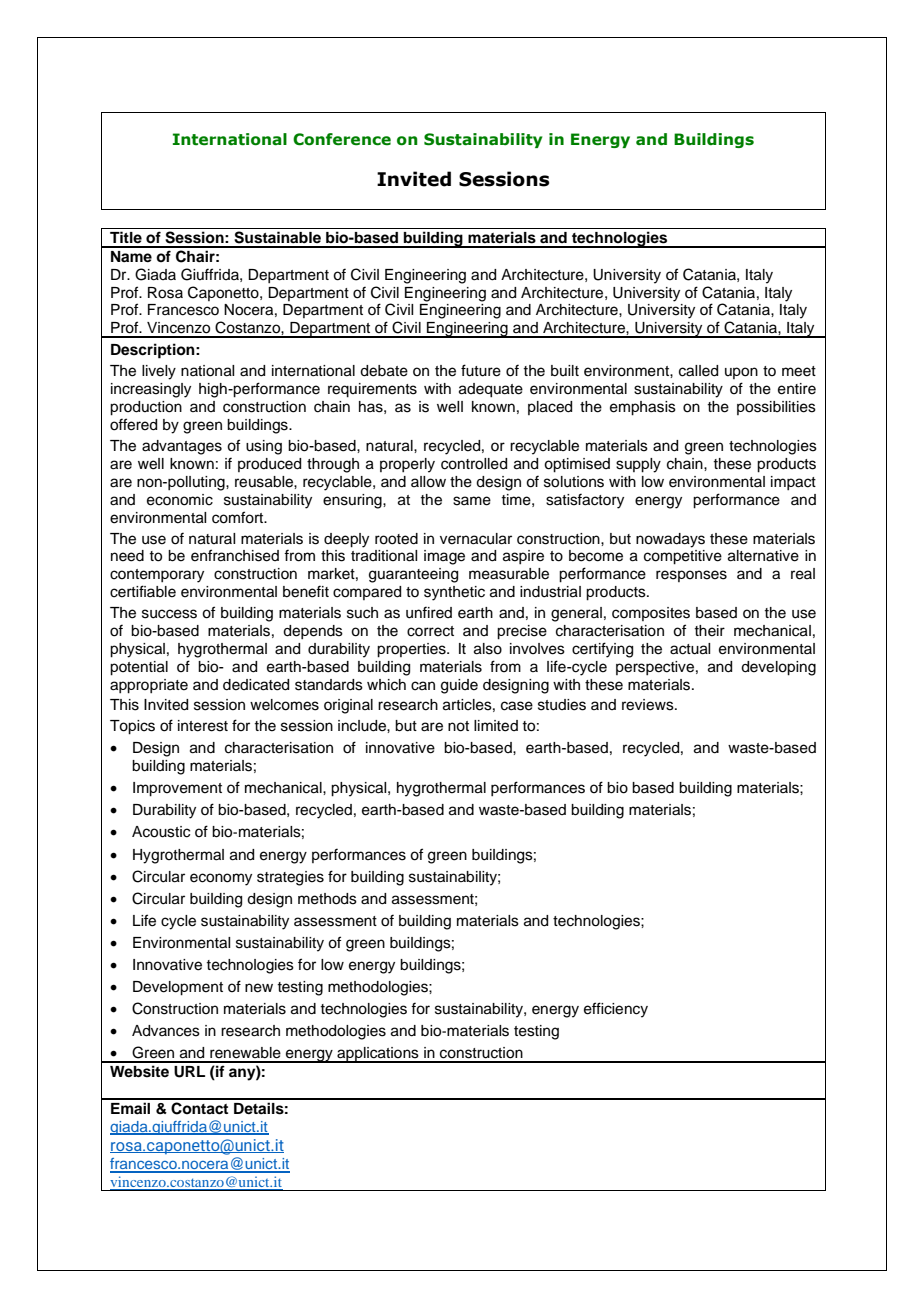 Image resolution: width=924 pixels, height=1308 pixels. Describe the element at coordinates (649, 705) in the image. I see `reviews` at that location.
